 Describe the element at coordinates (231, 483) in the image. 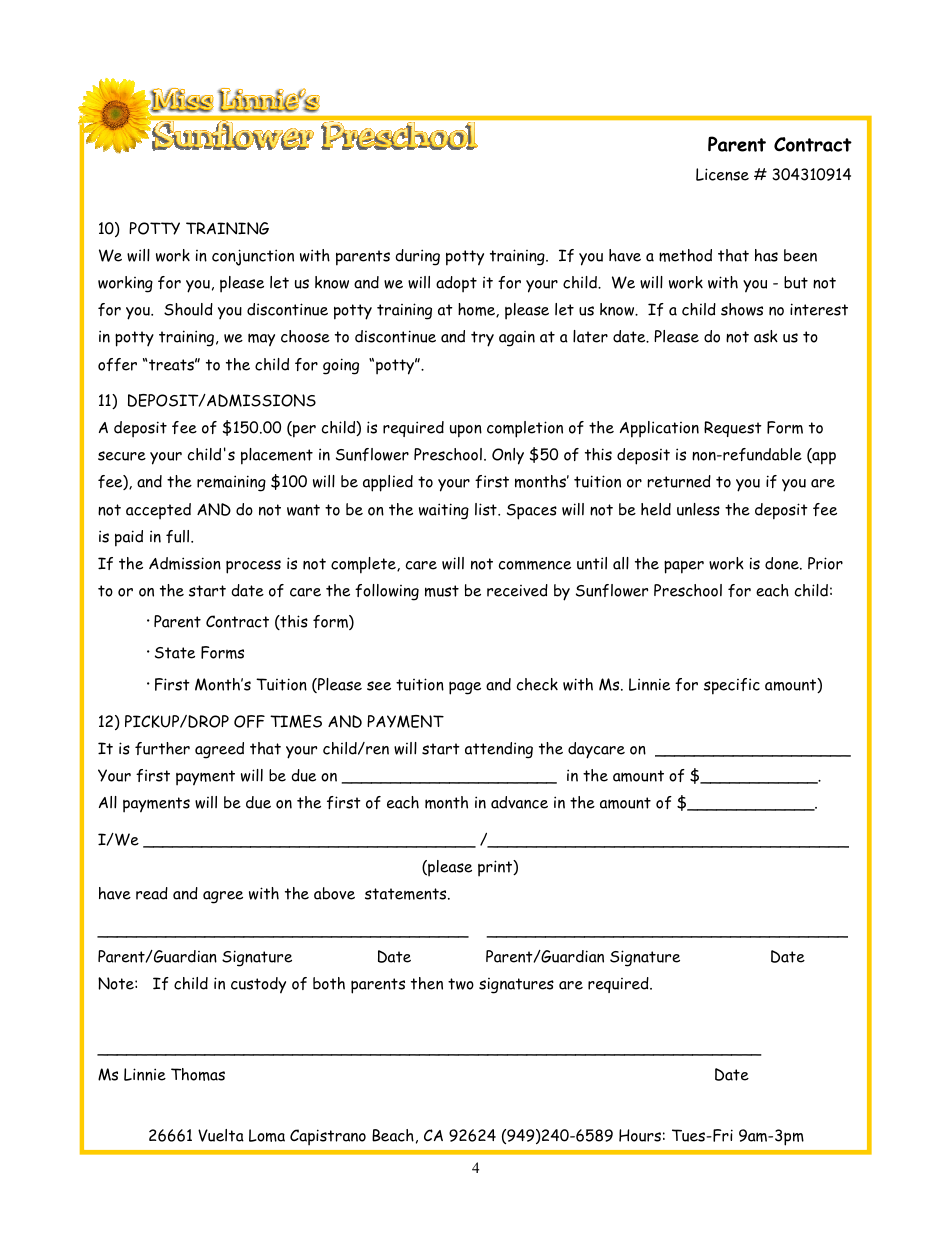

I see `remaining` at that location.
